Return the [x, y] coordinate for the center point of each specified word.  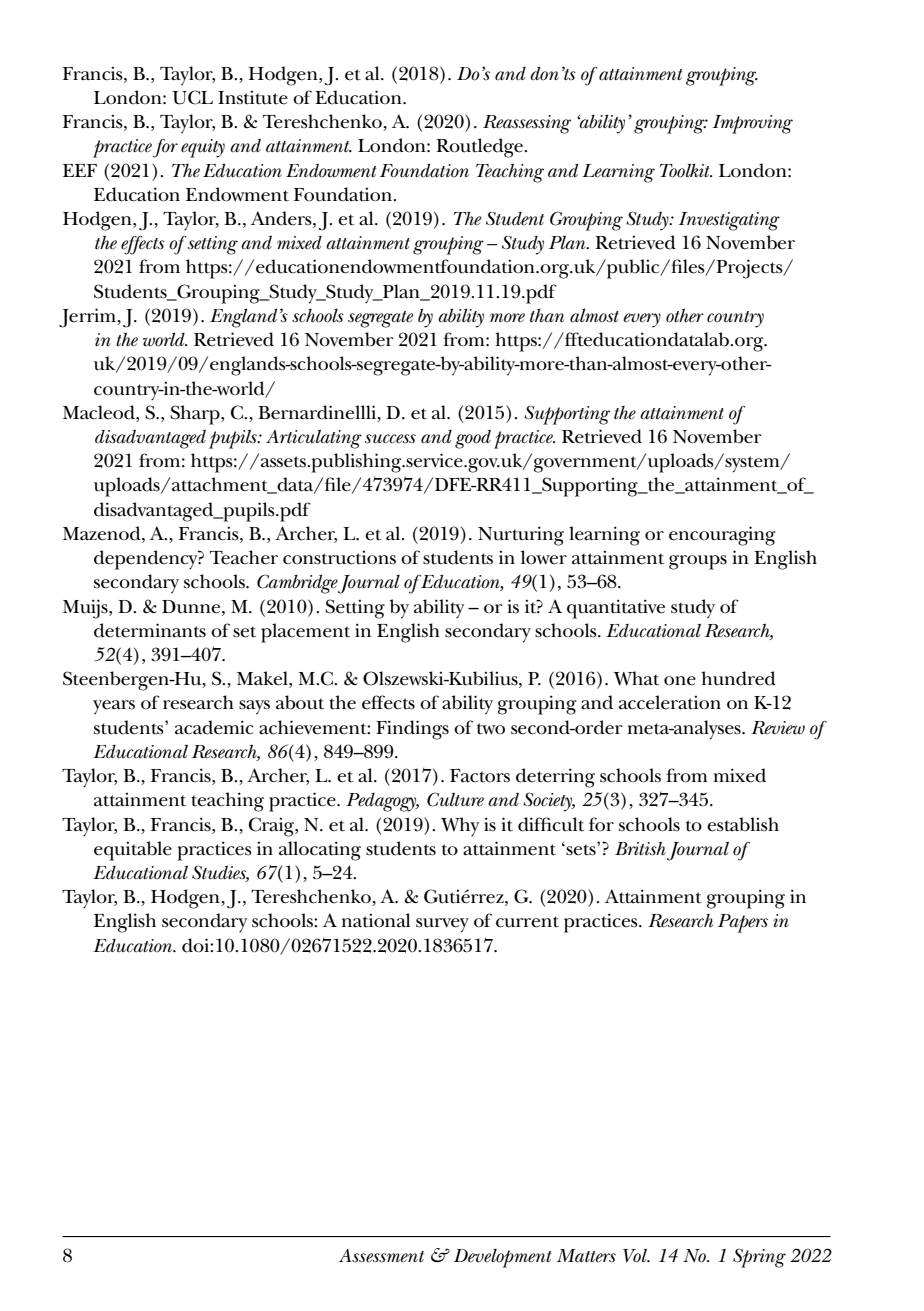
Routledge [480, 148]
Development [502, 1258]
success [390, 439]
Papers [743, 923]
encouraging [722, 536]
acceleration [670, 702]
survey [442, 925]
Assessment [381, 1256]
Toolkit [686, 171]
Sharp [196, 415]
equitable [133, 851]
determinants [150, 630]
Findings [412, 730]
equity [203, 148]
